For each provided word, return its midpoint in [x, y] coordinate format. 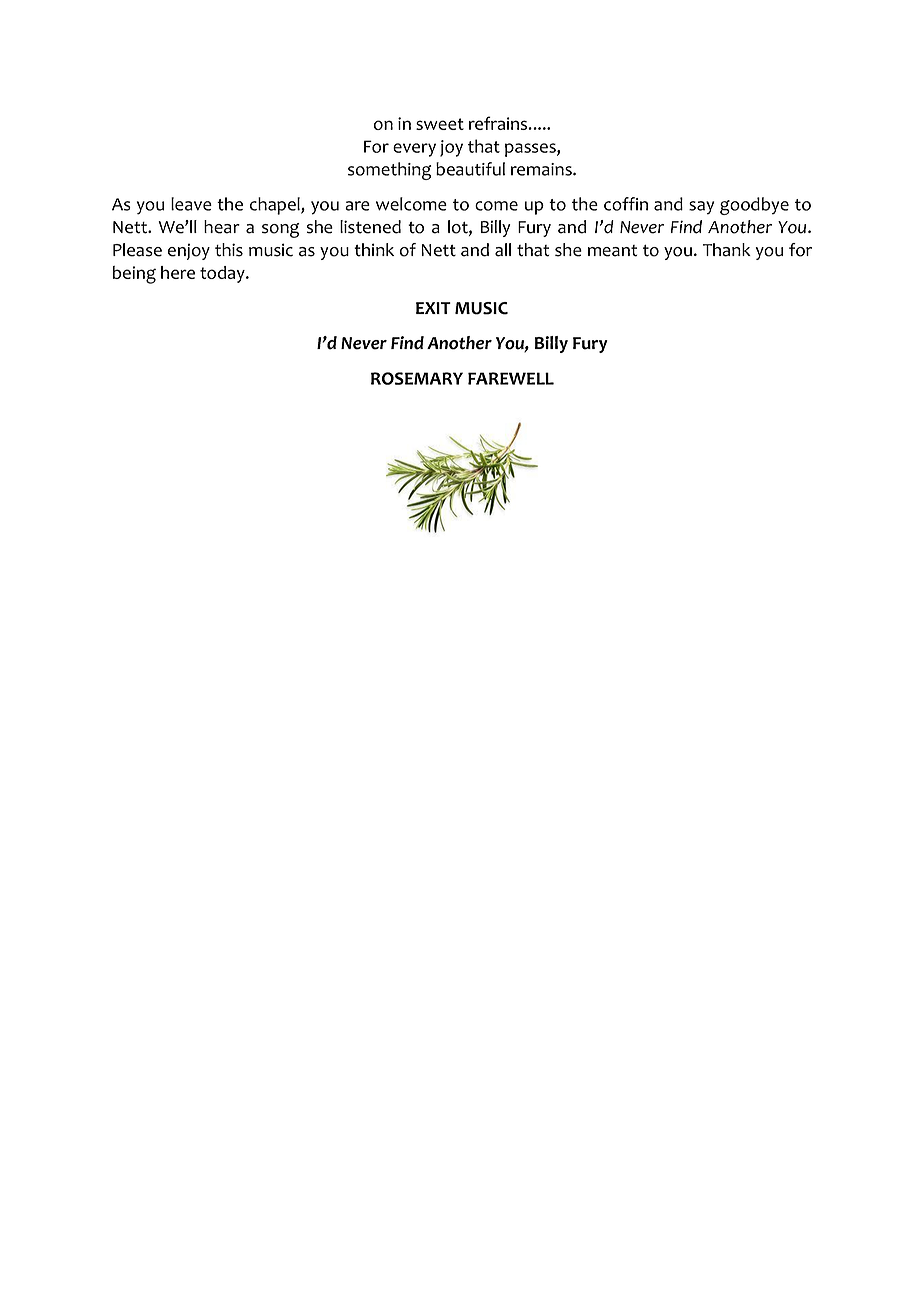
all [503, 250]
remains [542, 169]
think [374, 250]
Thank [727, 250]
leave [191, 204]
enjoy [189, 251]
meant [612, 251]
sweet [440, 124]
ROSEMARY [417, 378]
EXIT [433, 308]
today [223, 274]
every [414, 150]
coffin [626, 204]
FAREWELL [511, 378]
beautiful [470, 169]
